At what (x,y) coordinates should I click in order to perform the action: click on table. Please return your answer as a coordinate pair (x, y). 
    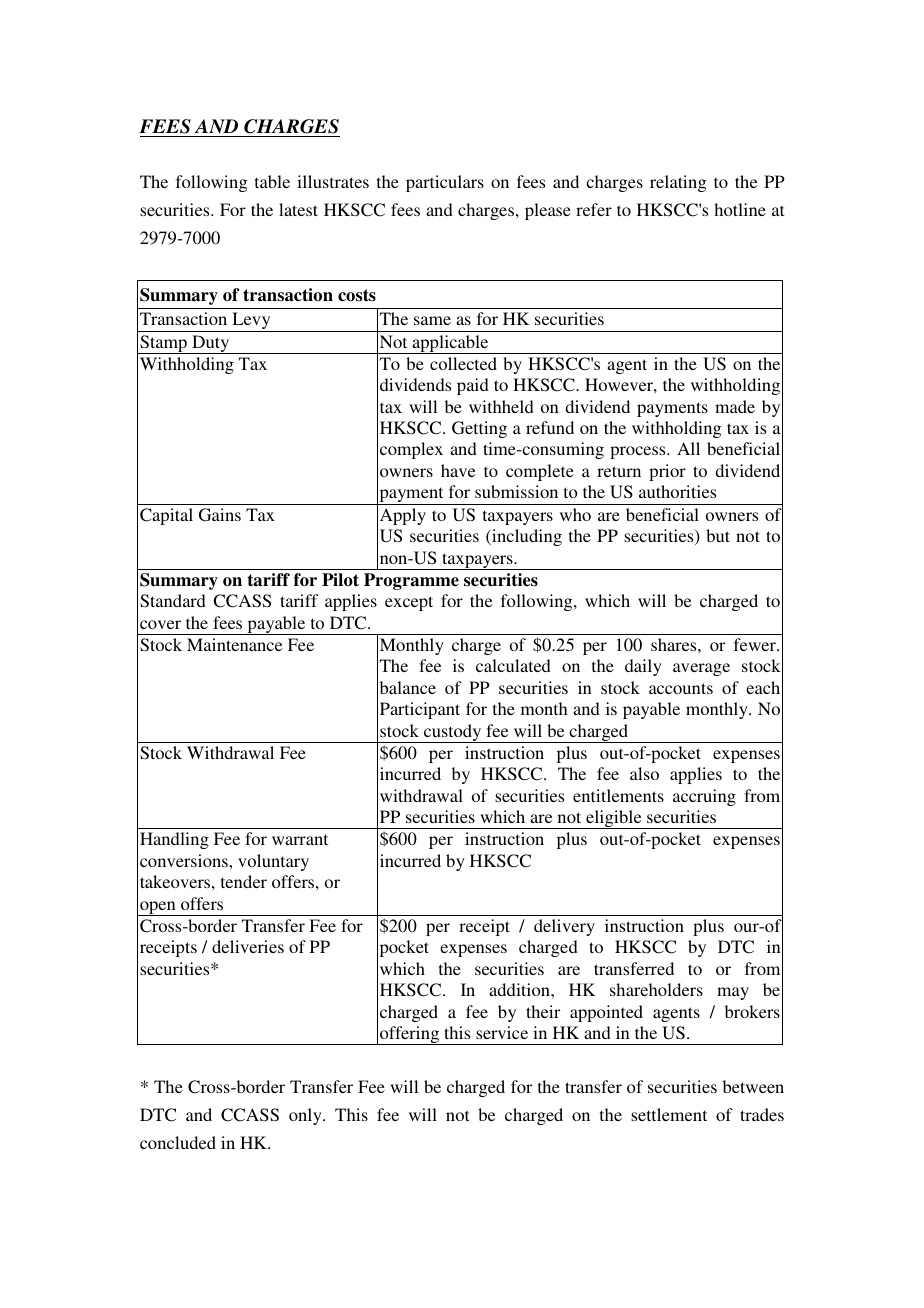
    Looking at the image, I should click on (272, 181).
